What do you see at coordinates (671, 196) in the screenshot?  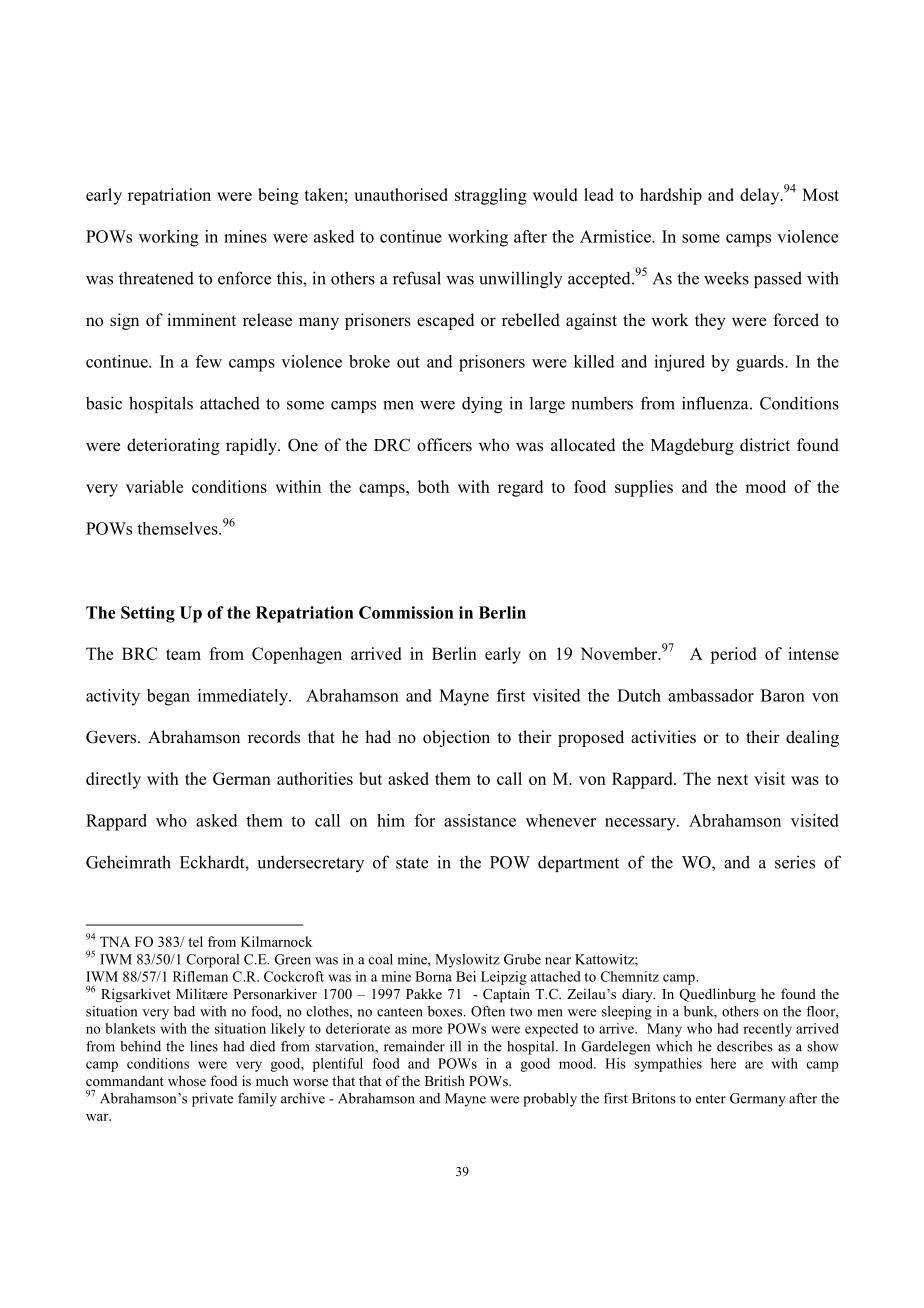 I see `hardship` at bounding box center [671, 196].
